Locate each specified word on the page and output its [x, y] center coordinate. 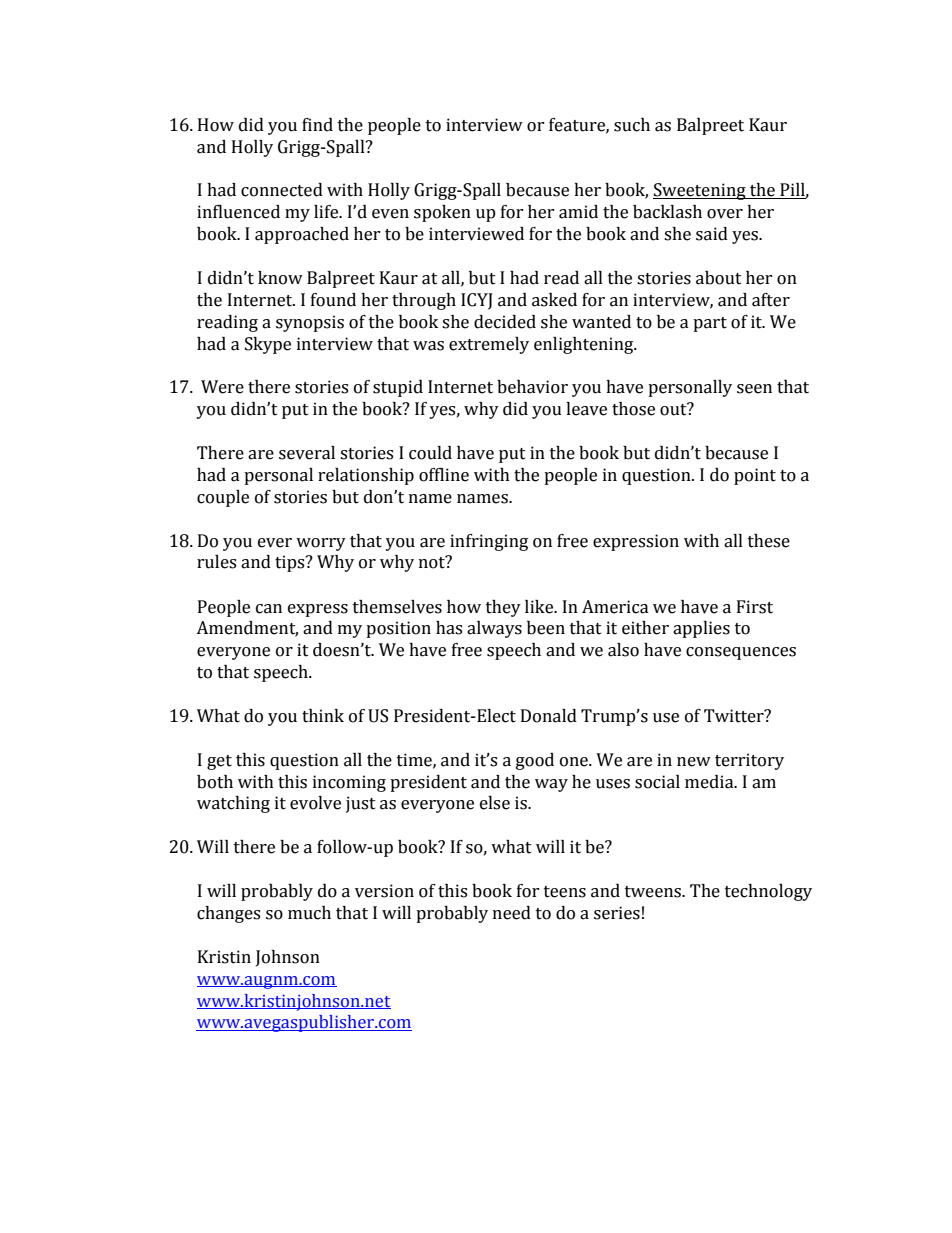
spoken [442, 213]
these [769, 541]
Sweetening [700, 191]
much [309, 913]
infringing [489, 542]
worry [321, 544]
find [317, 125]
